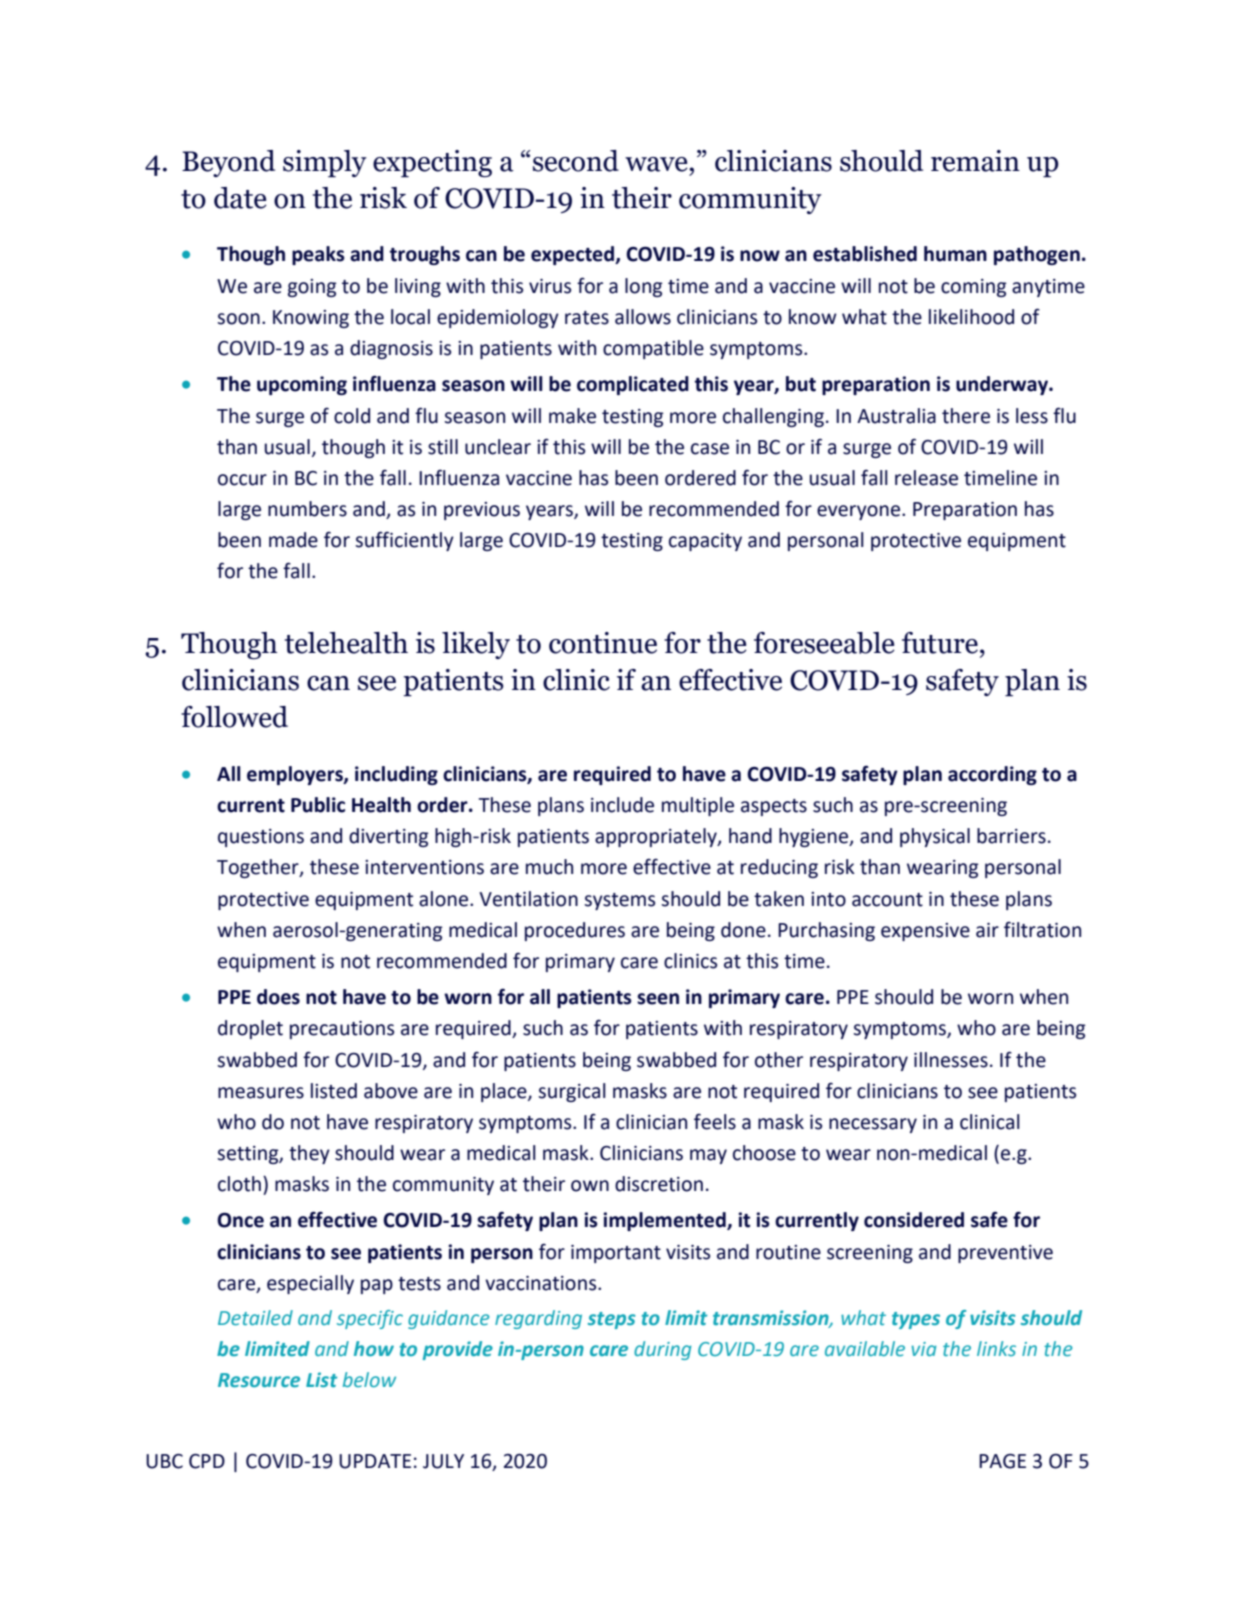 Image resolution: width=1235 pixels, height=1598 pixels. Describe the element at coordinates (261, 838) in the document. I see `questions` at that location.
